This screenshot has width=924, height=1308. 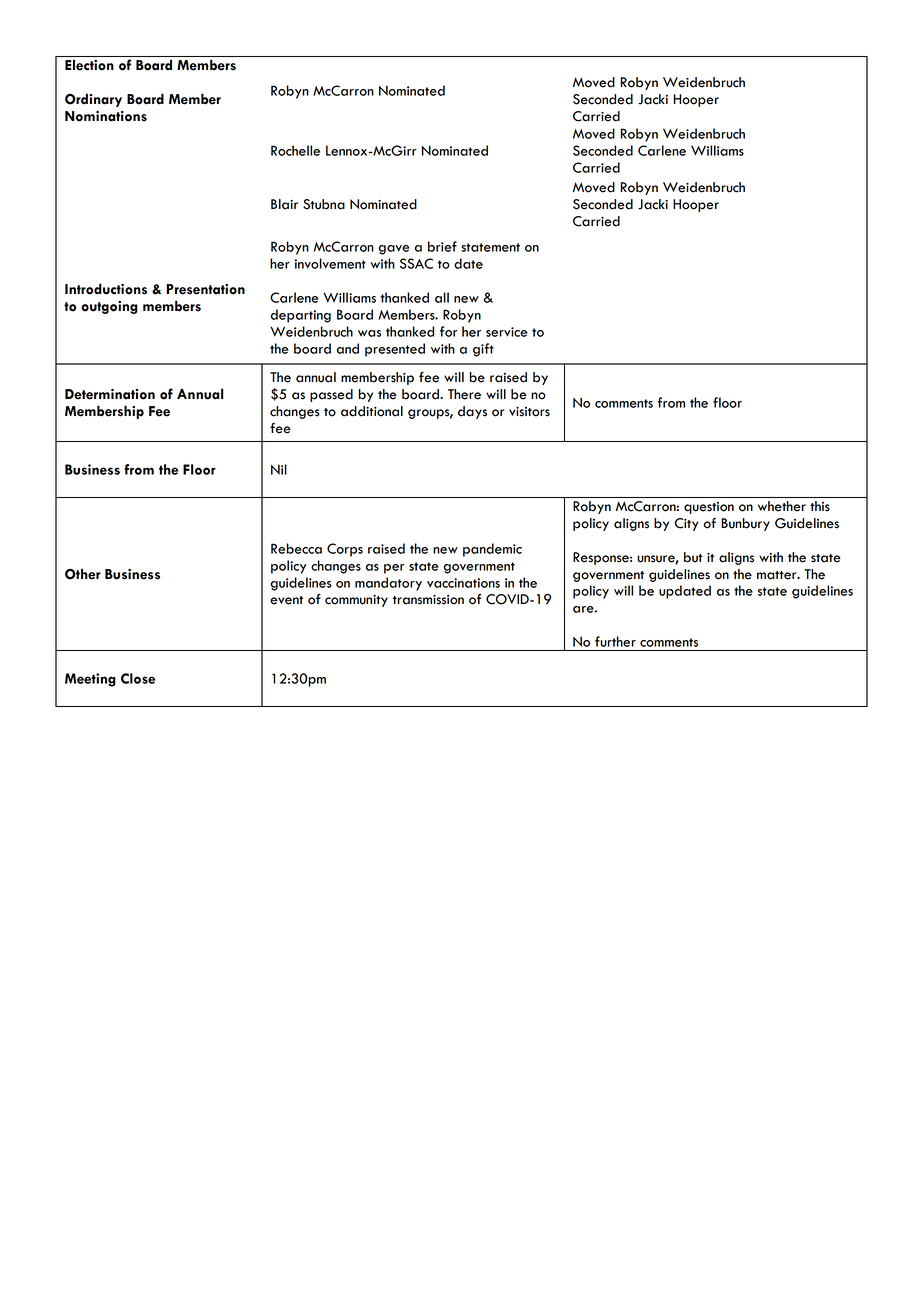 What do you see at coordinates (428, 600) in the screenshot?
I see `transmission` at bounding box center [428, 600].
